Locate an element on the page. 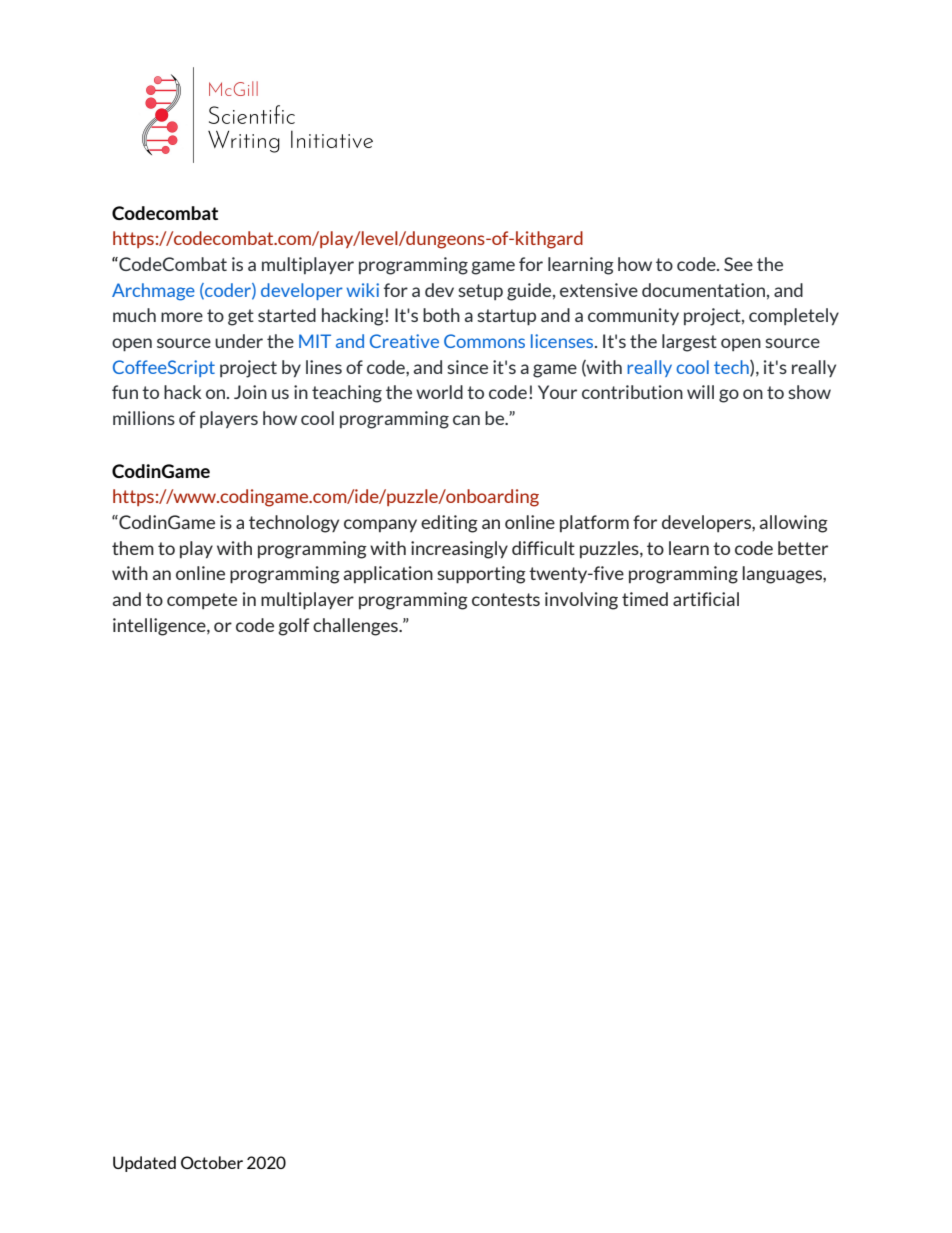 Image resolution: width=952 pixels, height=1233 pixels. golf is located at coordinates (293, 627).
